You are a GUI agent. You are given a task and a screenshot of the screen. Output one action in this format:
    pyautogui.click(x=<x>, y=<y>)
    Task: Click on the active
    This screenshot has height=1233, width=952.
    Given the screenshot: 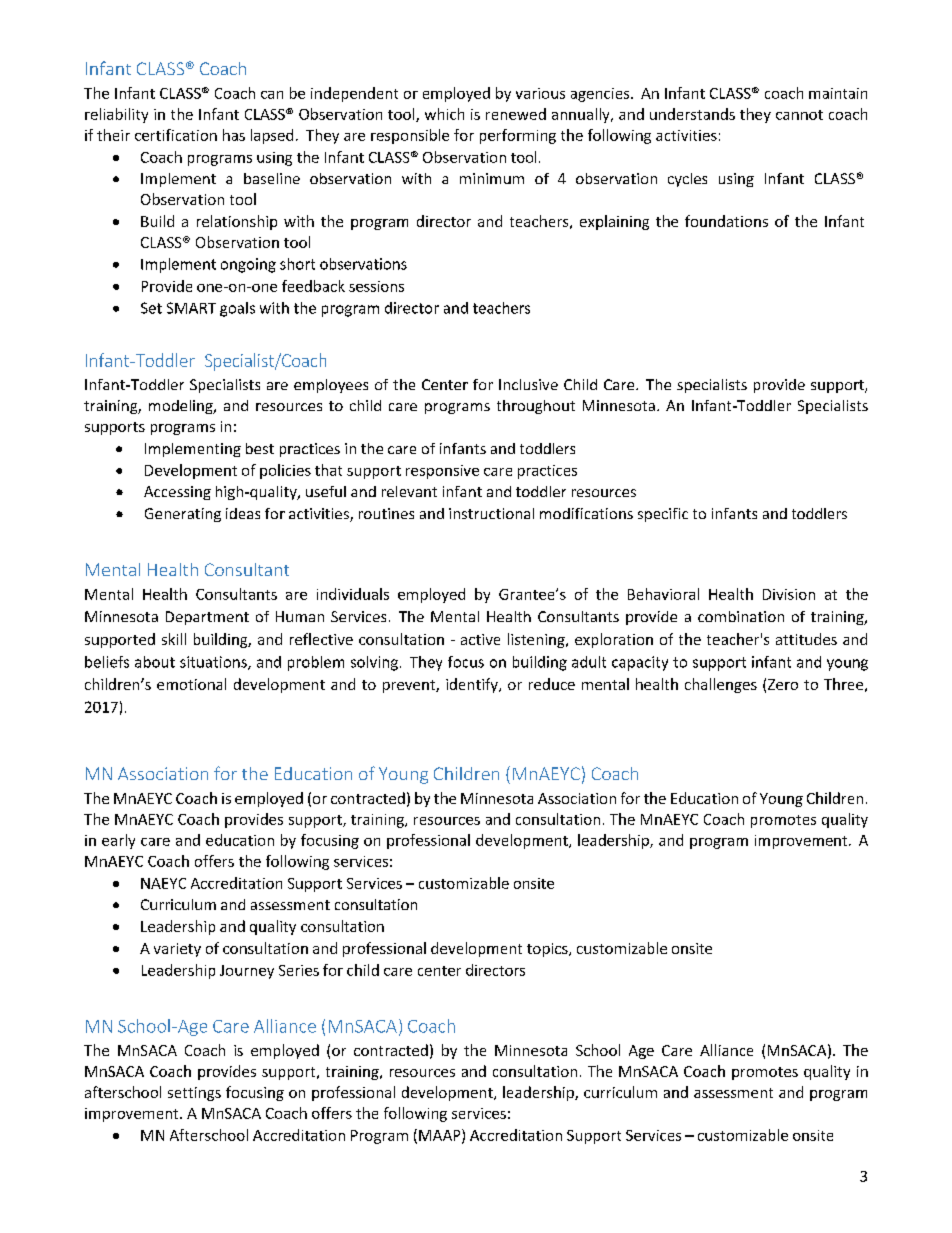 What is the action you would take?
    pyautogui.click(x=480, y=639)
